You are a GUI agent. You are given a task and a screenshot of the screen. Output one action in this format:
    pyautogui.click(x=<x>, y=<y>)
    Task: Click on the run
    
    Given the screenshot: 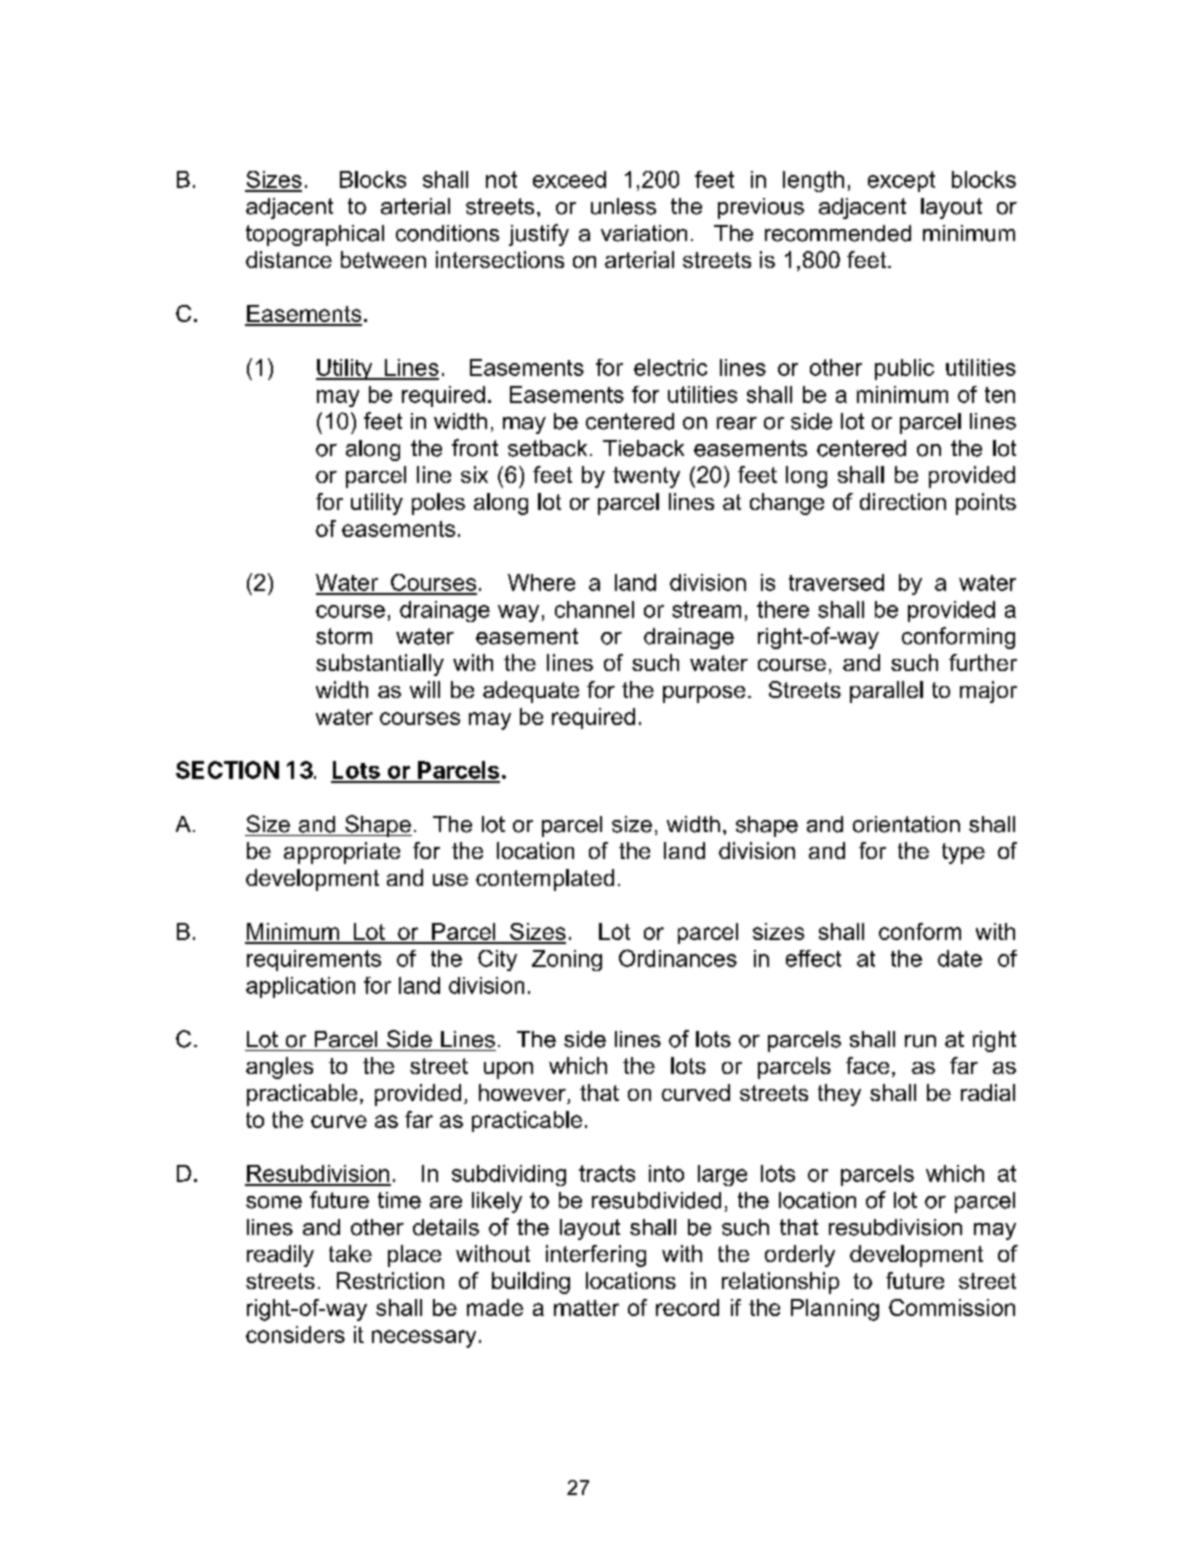 What is the action you would take?
    pyautogui.click(x=920, y=1041)
